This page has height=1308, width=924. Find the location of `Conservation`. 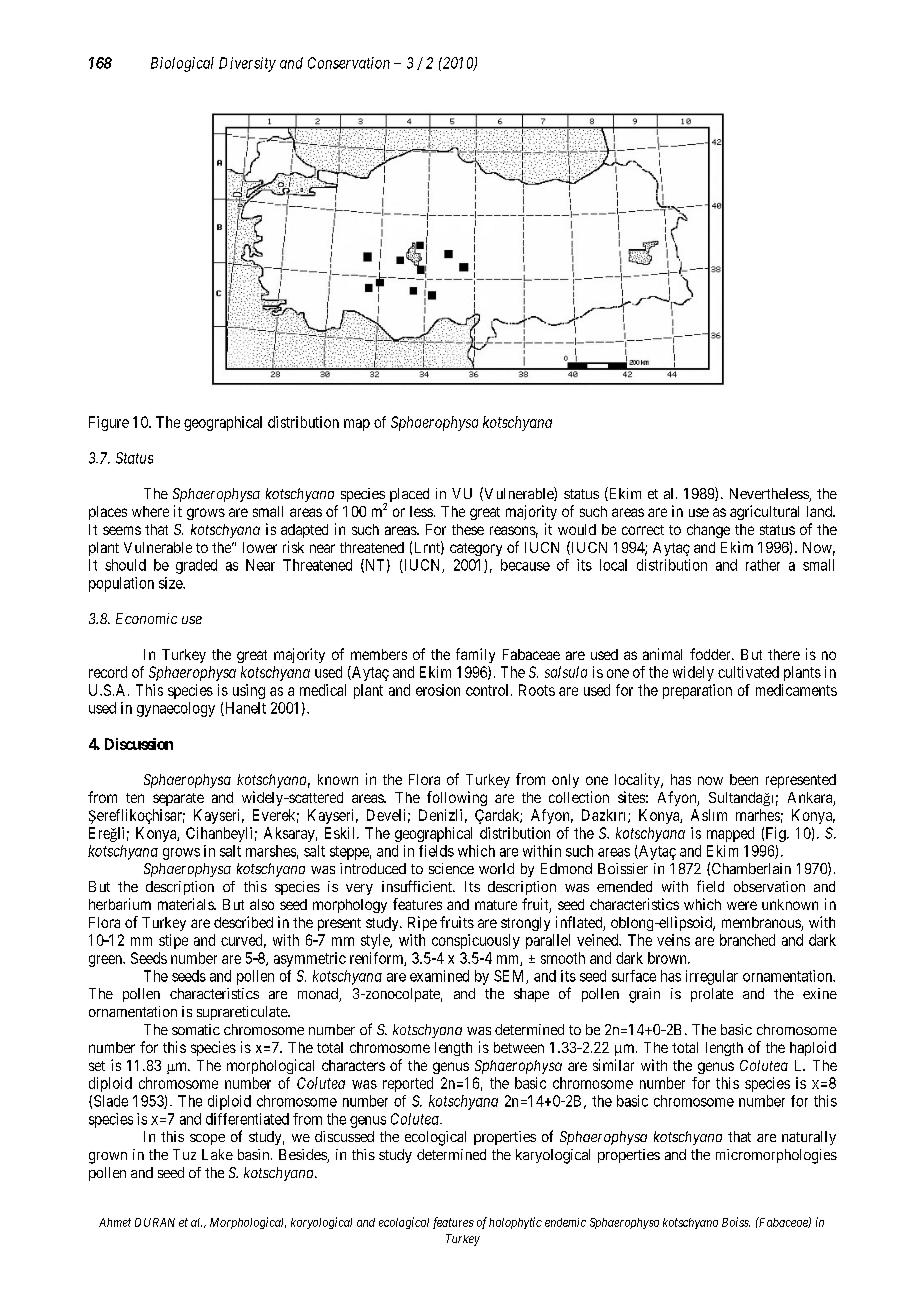

Conservation is located at coordinates (349, 63).
